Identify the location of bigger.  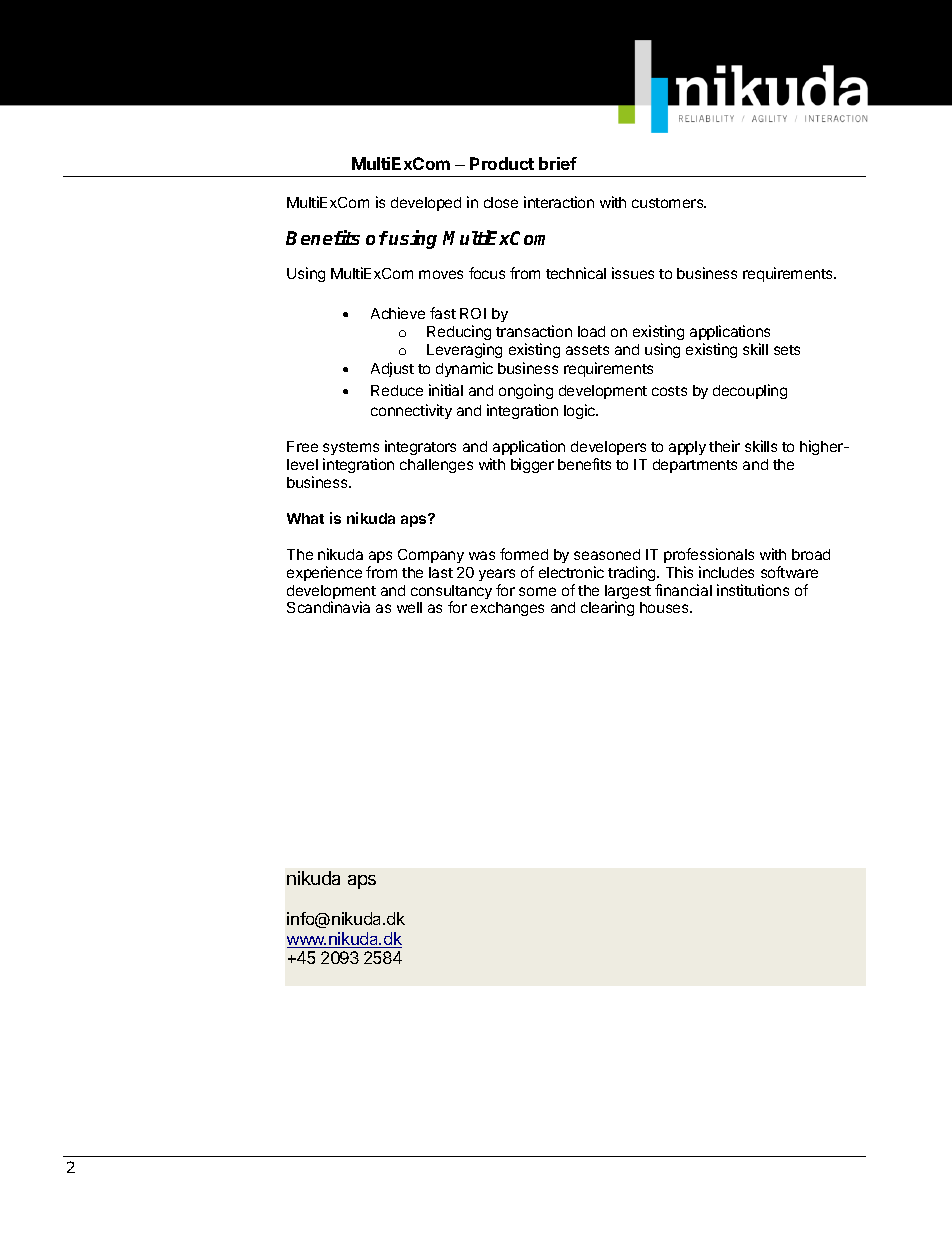
(532, 465).
